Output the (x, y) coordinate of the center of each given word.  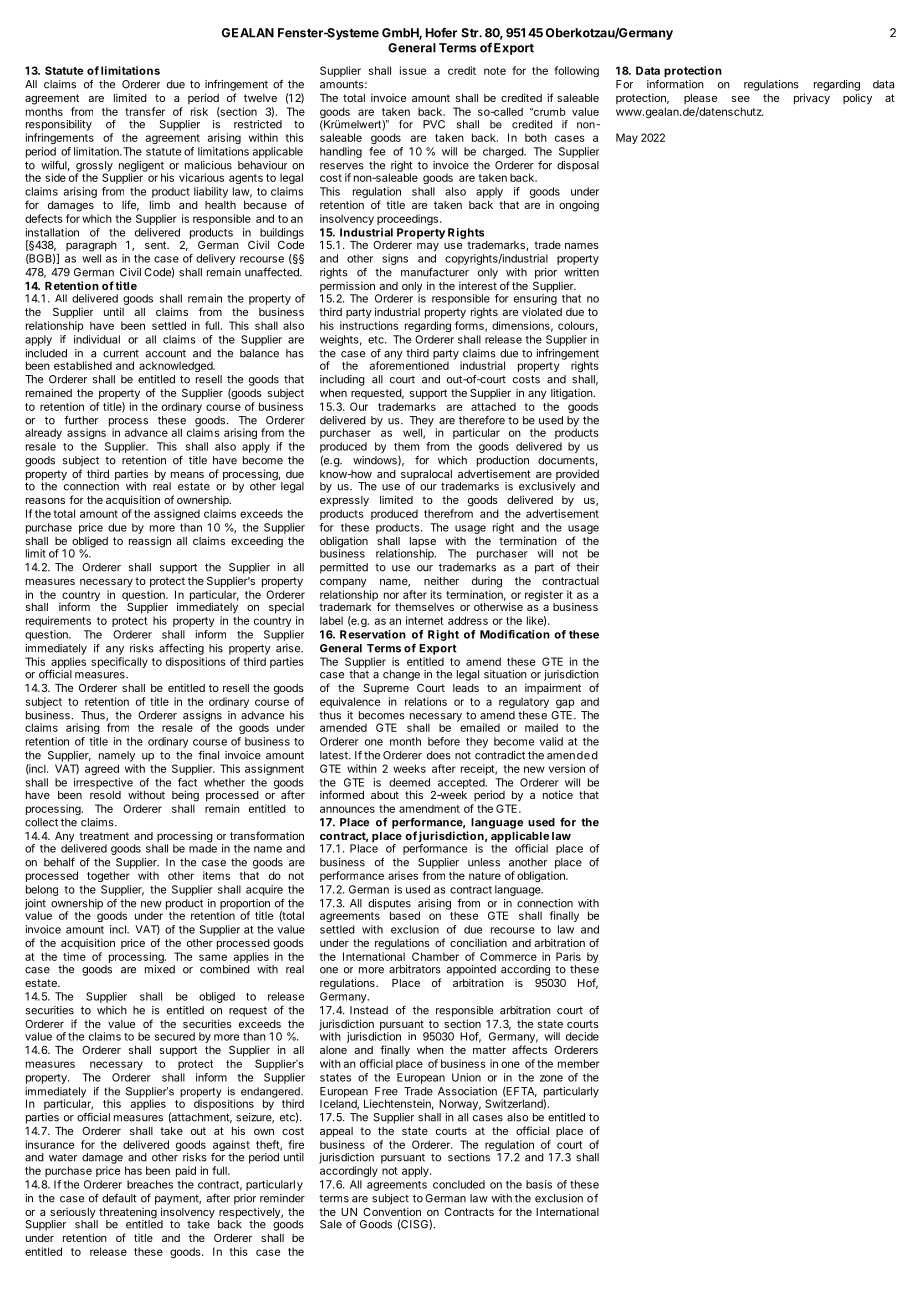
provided (577, 476)
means (187, 475)
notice (558, 794)
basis (539, 1184)
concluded (459, 1184)
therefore (482, 420)
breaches (150, 1184)
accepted (462, 783)
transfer (145, 111)
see (741, 99)
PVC (434, 124)
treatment (104, 836)
